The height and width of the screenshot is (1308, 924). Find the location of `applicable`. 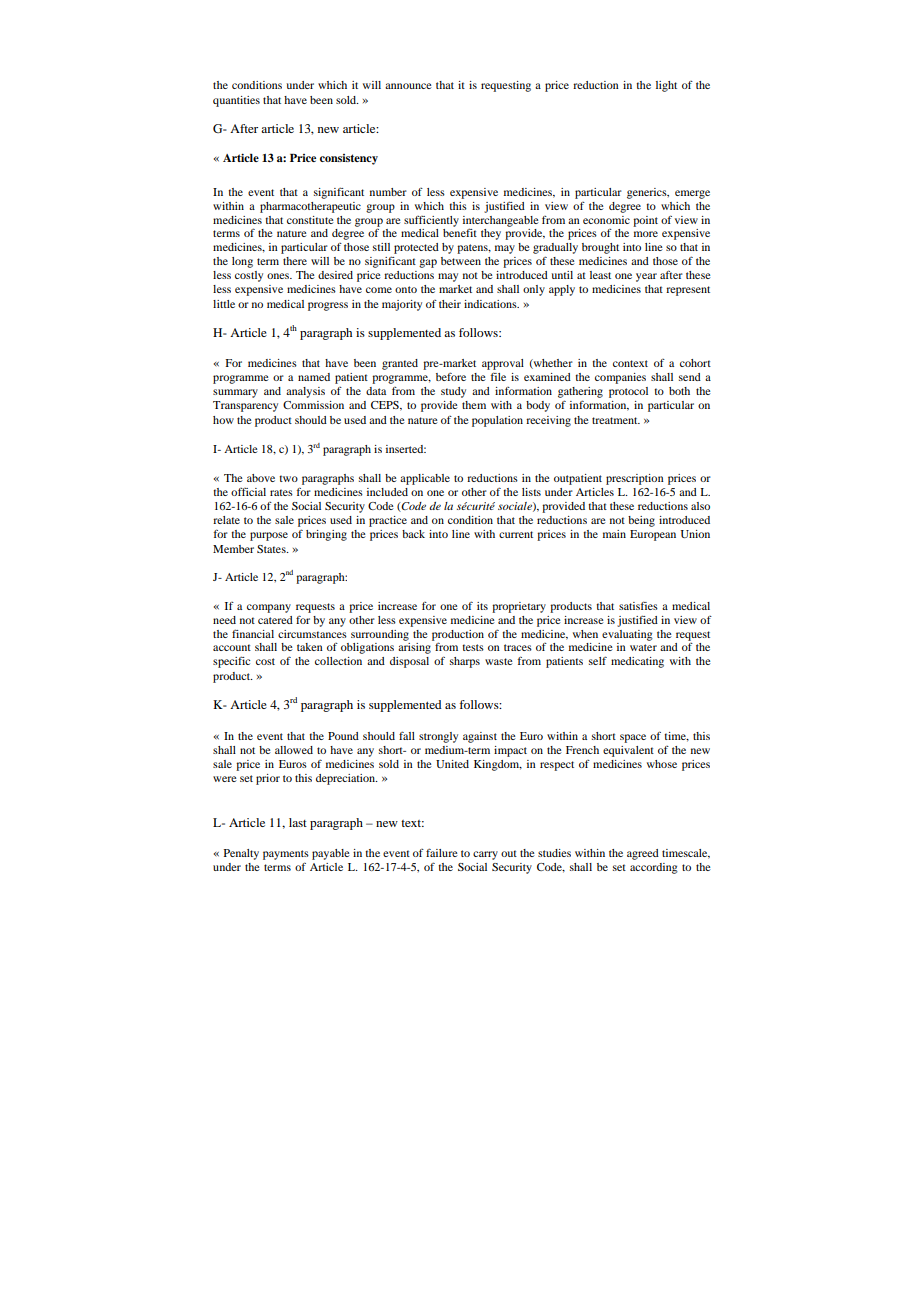

applicable is located at coordinates (425, 479).
